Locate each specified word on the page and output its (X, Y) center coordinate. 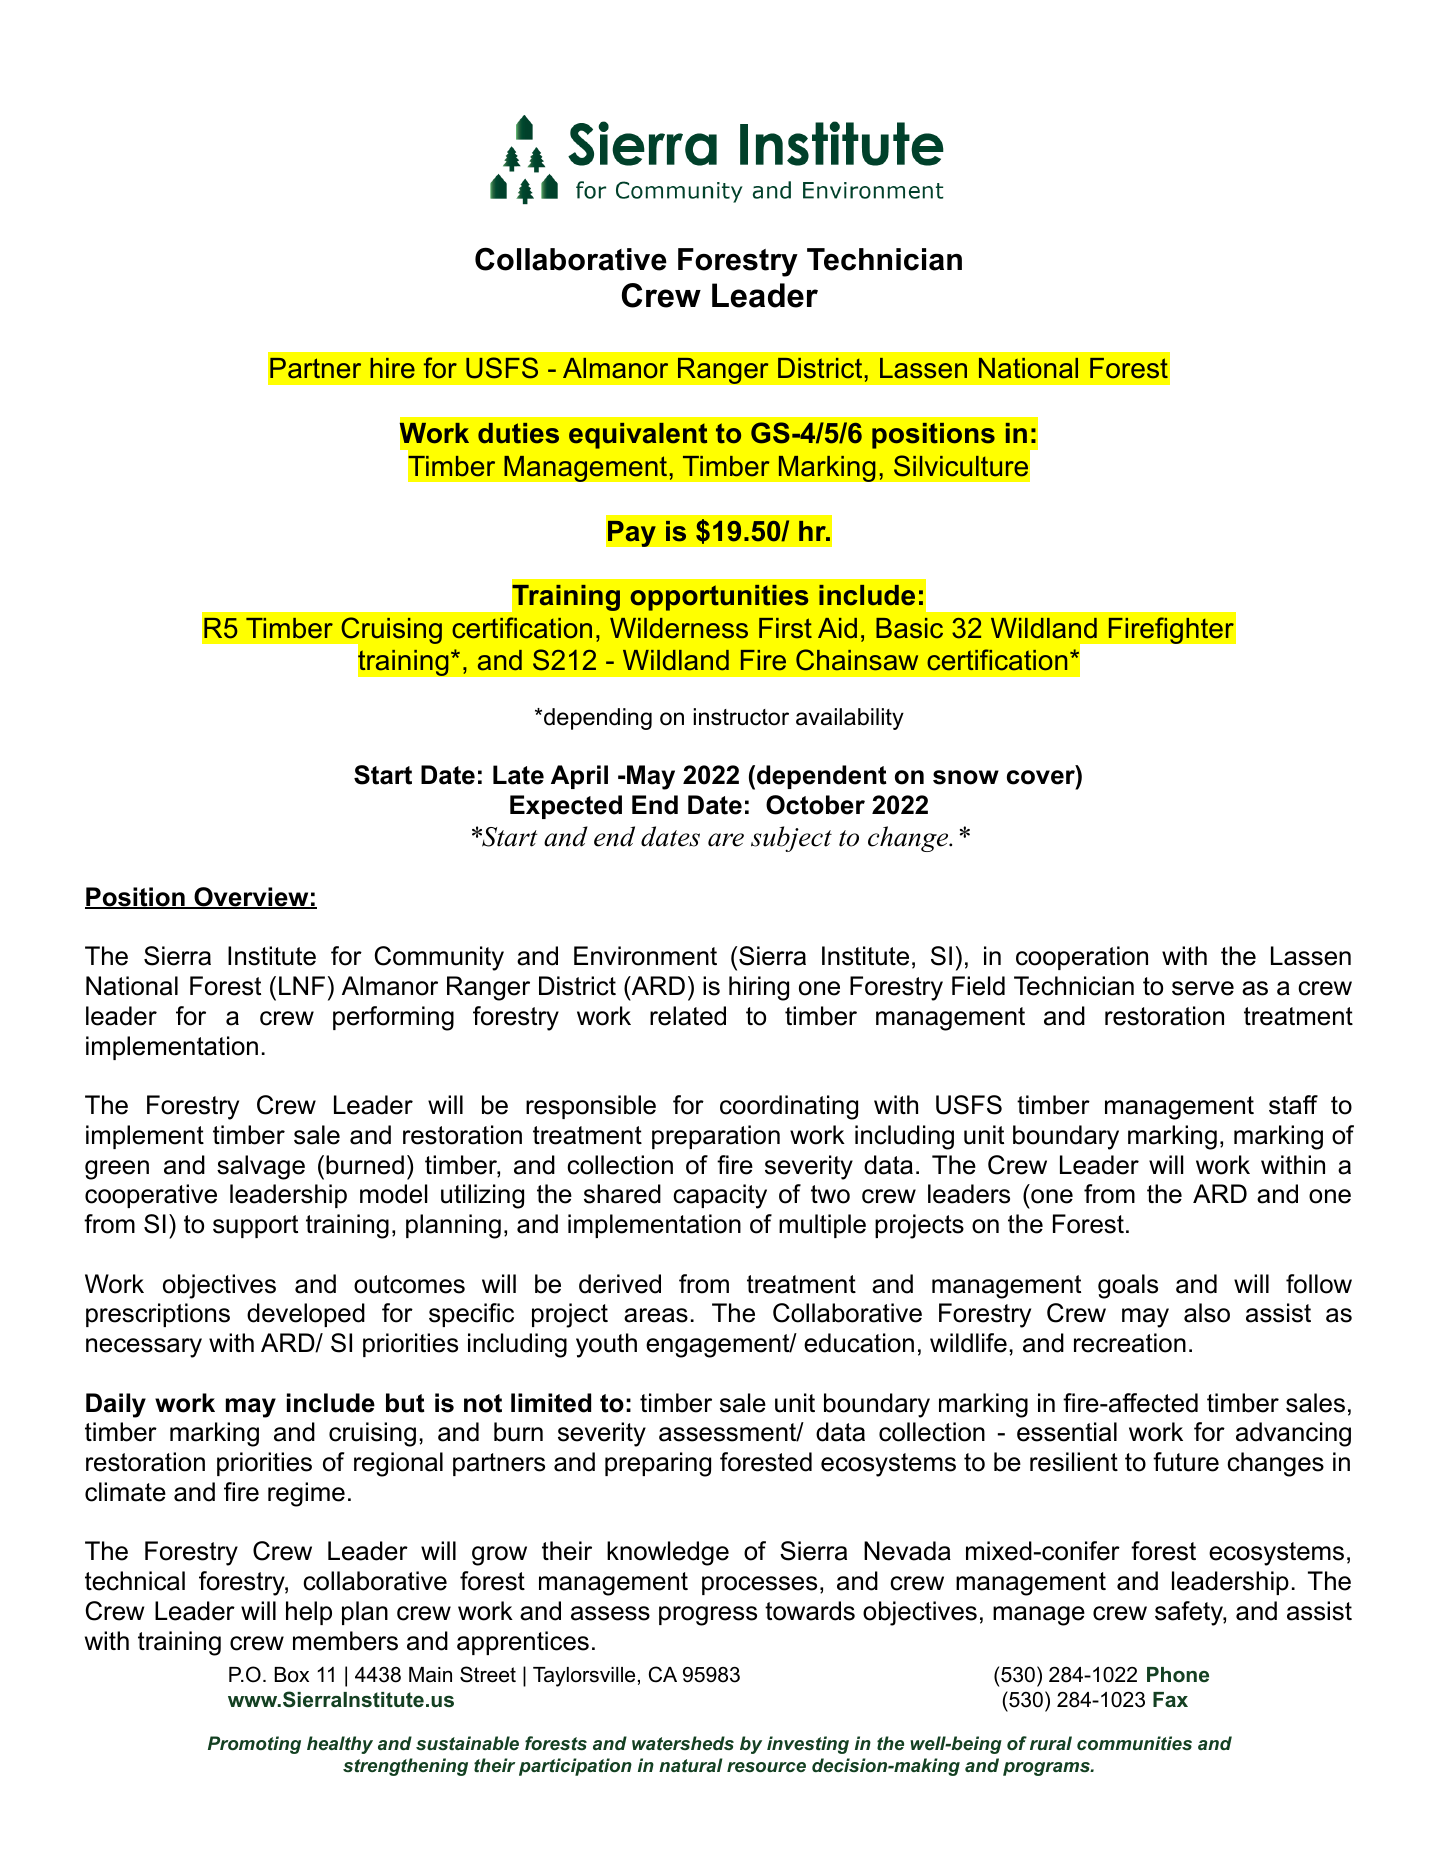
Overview (251, 898)
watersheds (683, 1743)
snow (966, 777)
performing (393, 1018)
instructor (741, 717)
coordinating (789, 1107)
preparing (658, 1464)
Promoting (254, 1745)
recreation (1130, 1343)
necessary (144, 1348)
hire (392, 368)
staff (1293, 1105)
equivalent (638, 436)
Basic (909, 628)
